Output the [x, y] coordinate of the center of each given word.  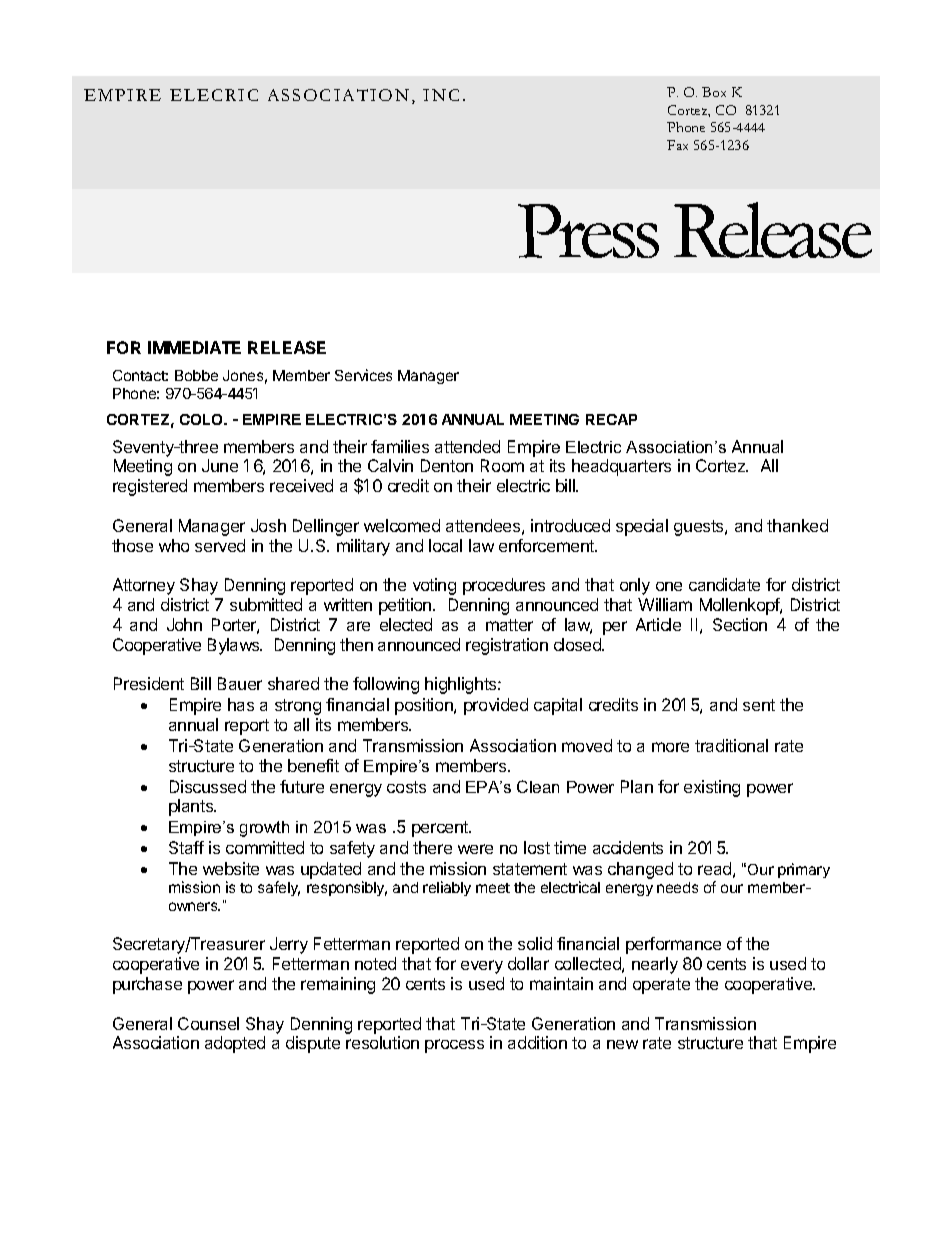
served [220, 545]
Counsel [208, 1023]
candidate [724, 584]
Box [714, 92]
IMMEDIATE [194, 347]
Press [588, 231]
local [445, 545]
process [454, 1046]
